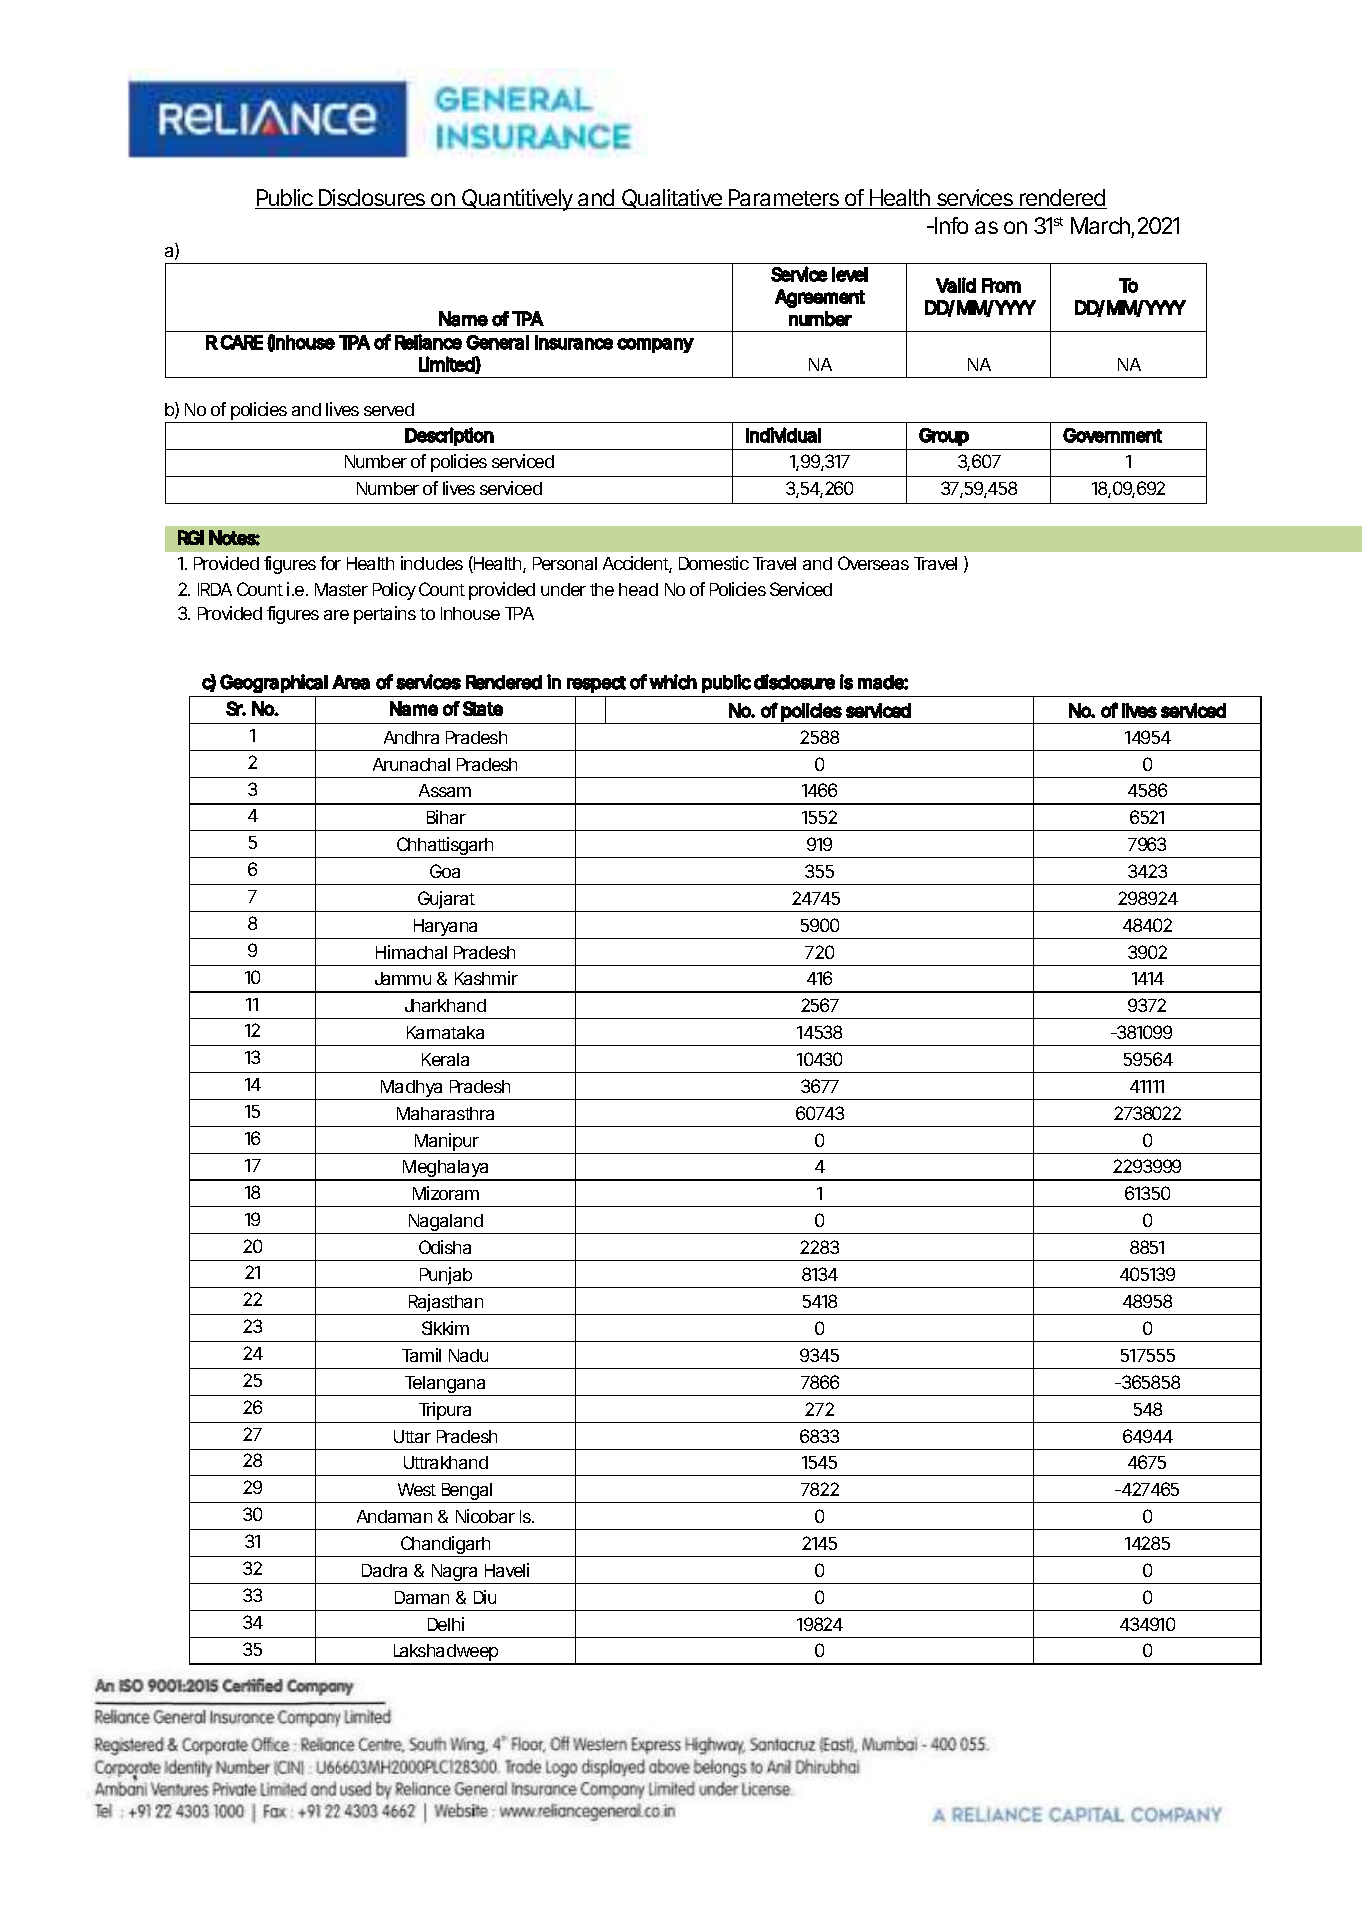 This screenshot has width=1362, height=1925. What do you see at coordinates (428, 342) in the screenshot?
I see `Reliance` at bounding box center [428, 342].
